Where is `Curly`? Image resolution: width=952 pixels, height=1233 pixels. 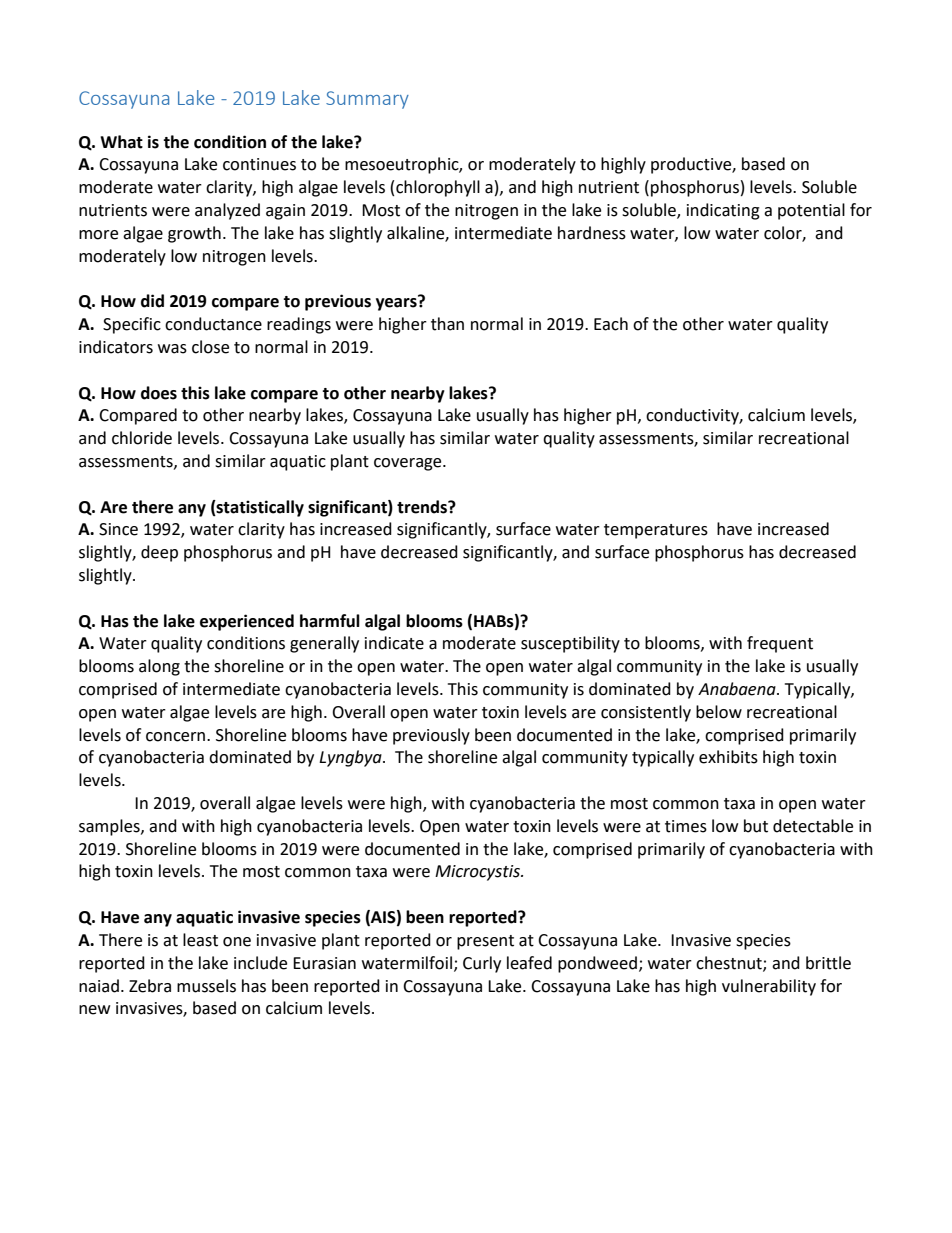 Curly is located at coordinates (482, 964).
